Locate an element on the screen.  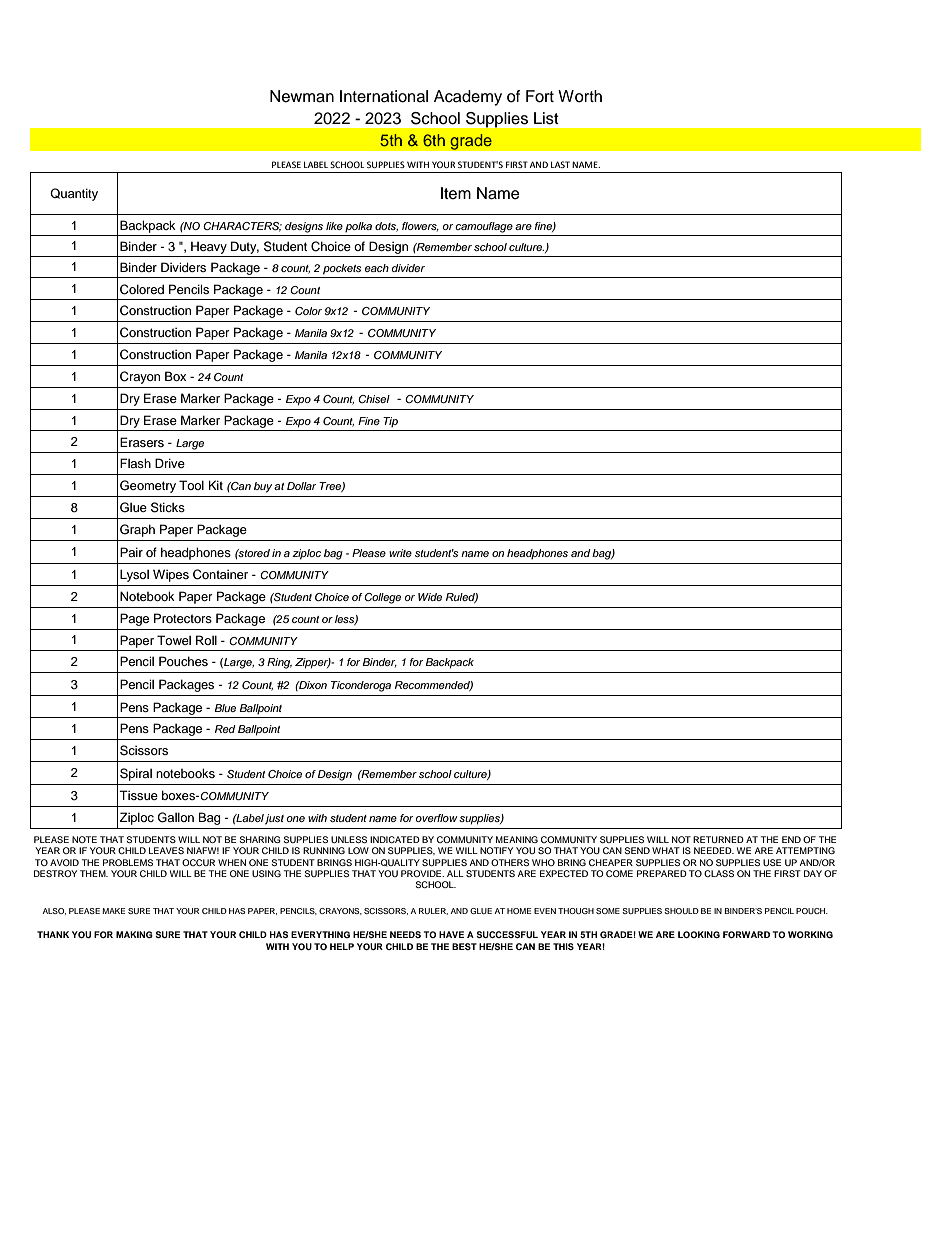
write is located at coordinates (400, 553).
